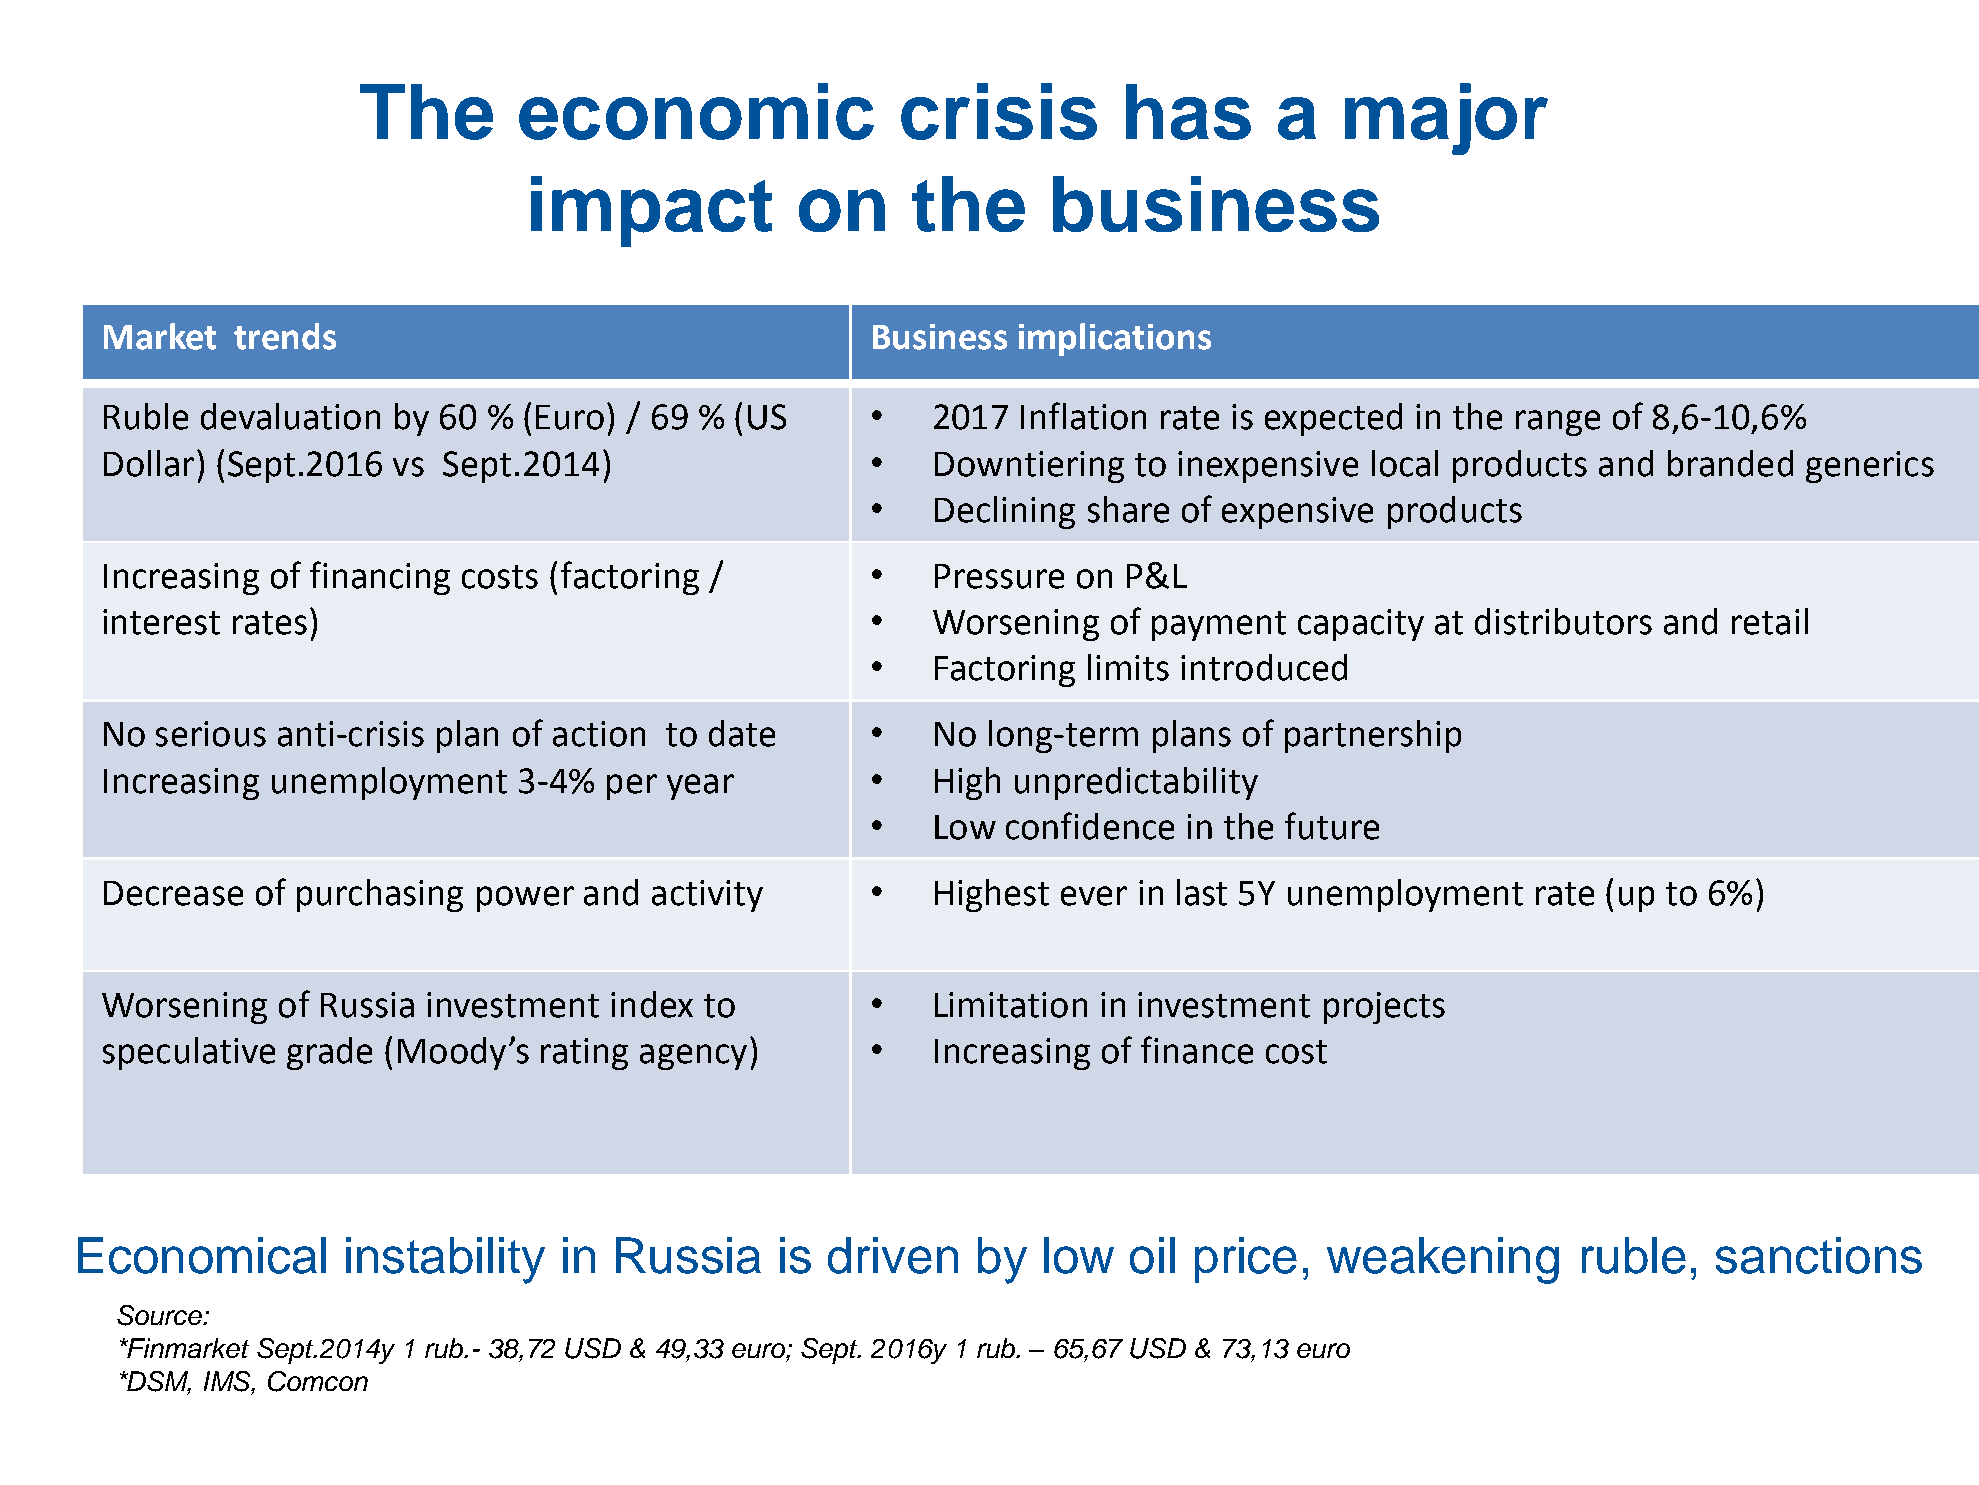 This screenshot has height=1485, width=1979. I want to click on grade, so click(329, 1053).
